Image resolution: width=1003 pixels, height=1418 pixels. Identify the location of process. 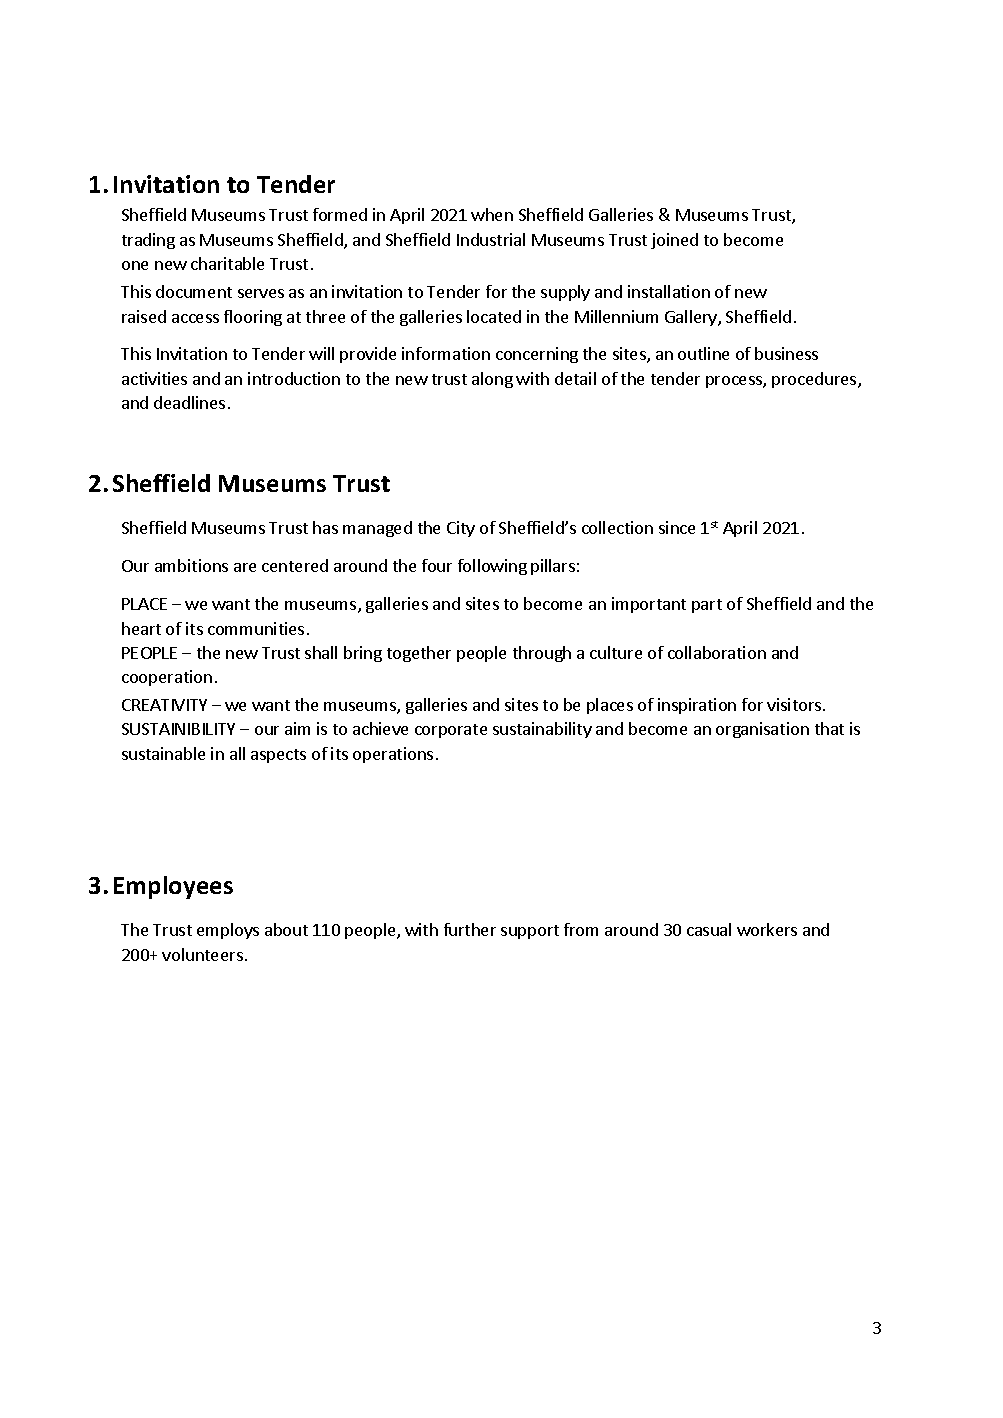
(735, 382).
